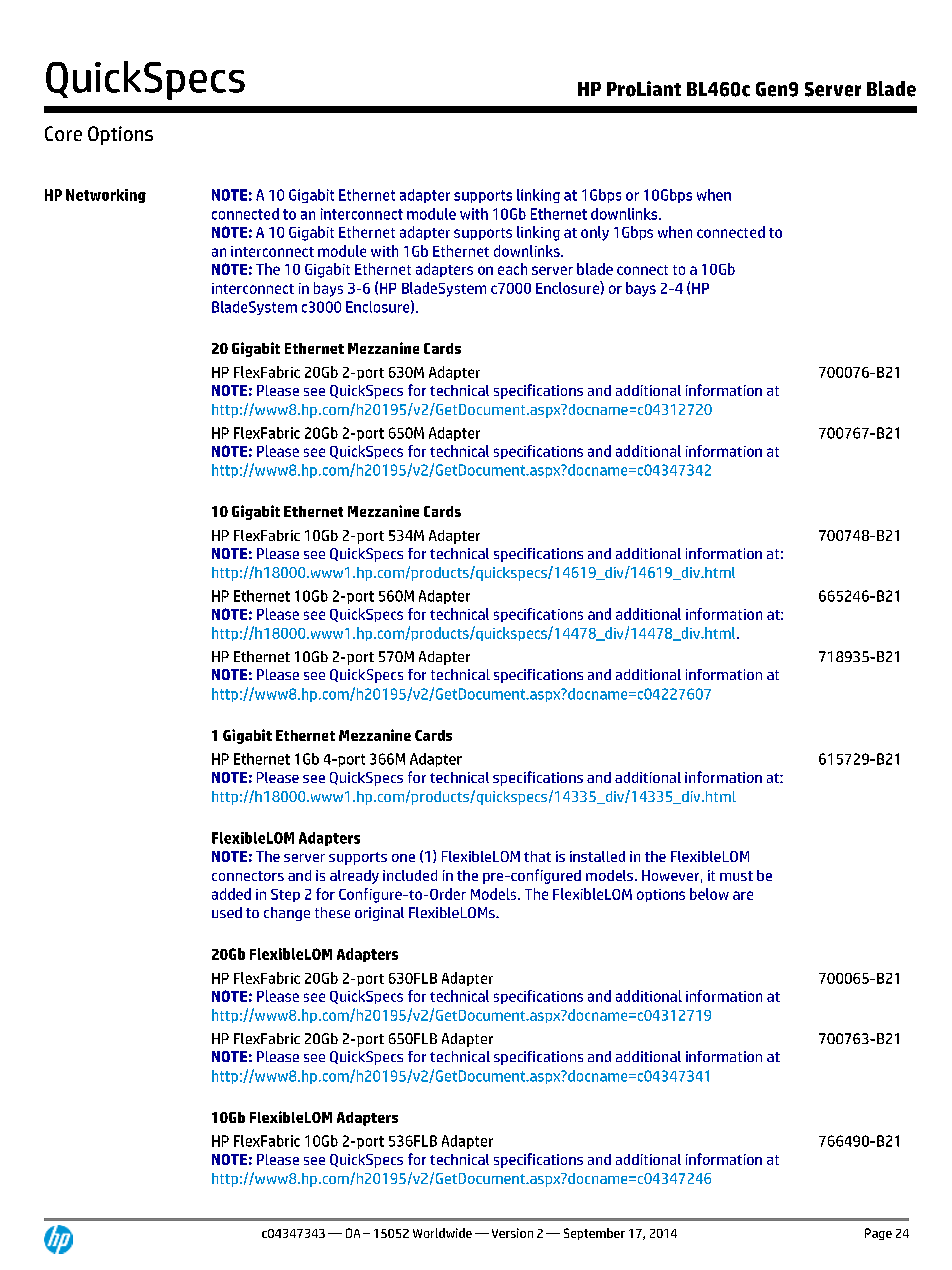 Image resolution: width=952 pixels, height=1270 pixels. I want to click on Page, so click(878, 1234).
